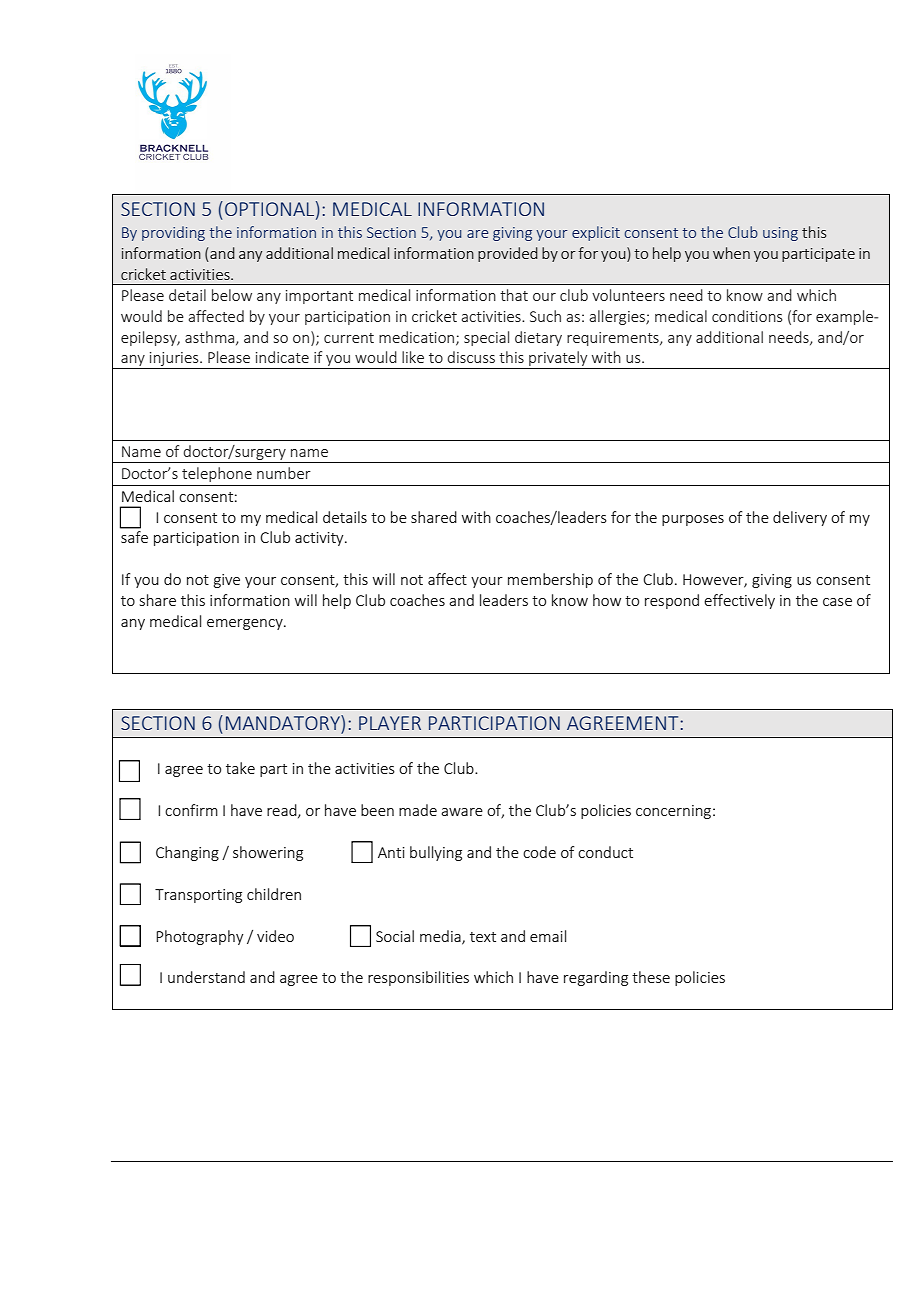  I want to click on emergency, so click(246, 624).
